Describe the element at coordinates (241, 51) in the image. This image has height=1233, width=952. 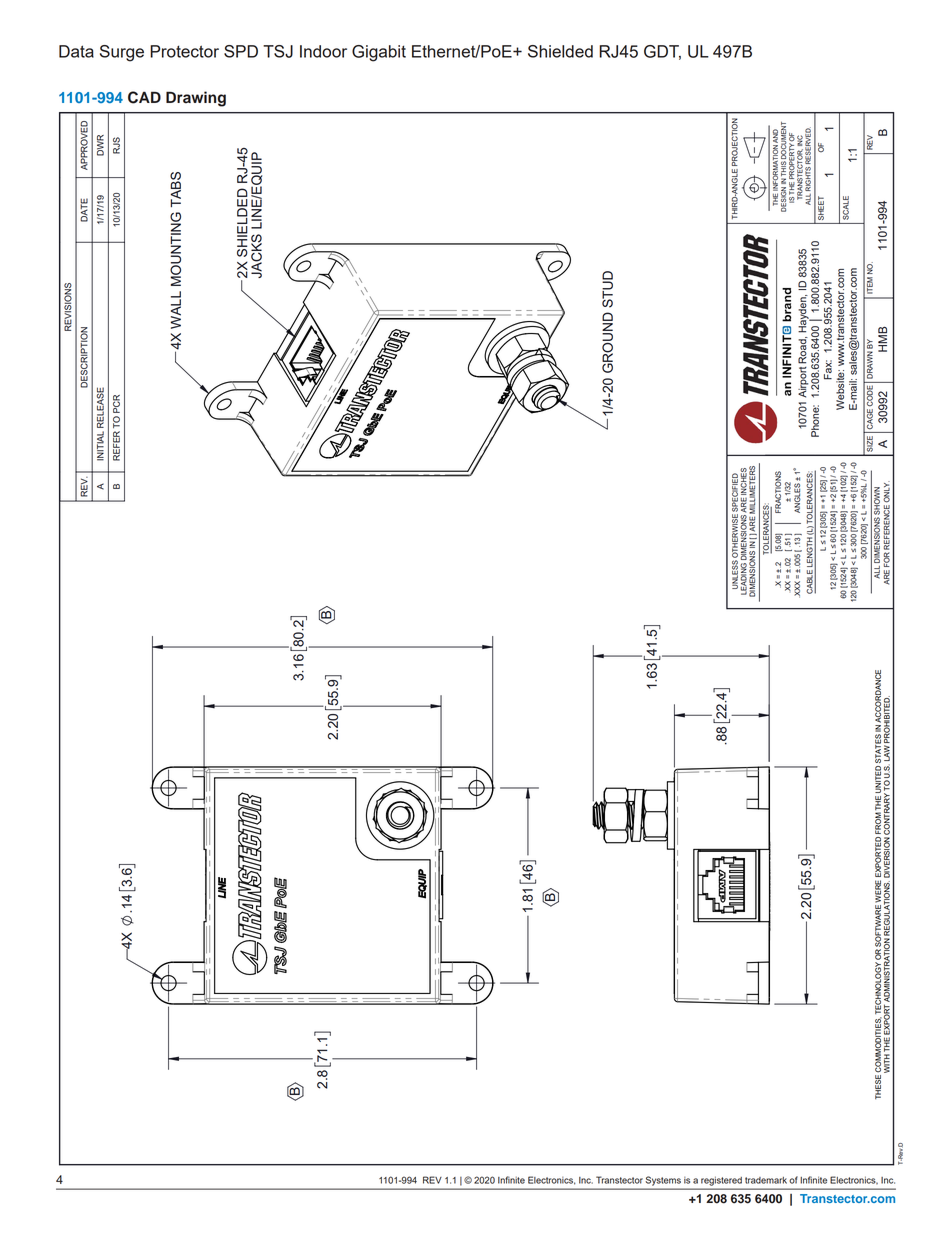
I see `SPD` at that location.
